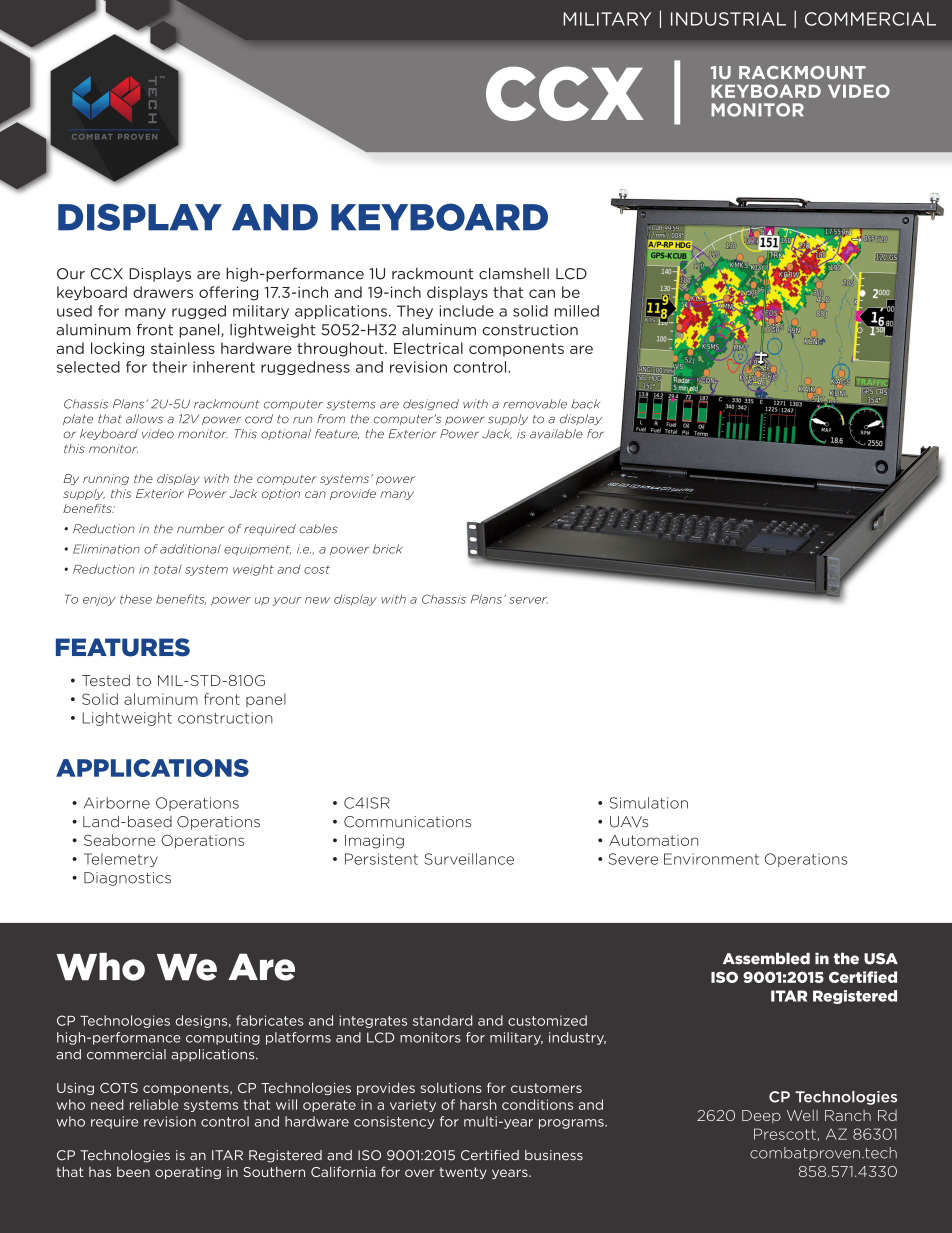  What do you see at coordinates (183, 348) in the screenshot?
I see `stainless` at bounding box center [183, 348].
